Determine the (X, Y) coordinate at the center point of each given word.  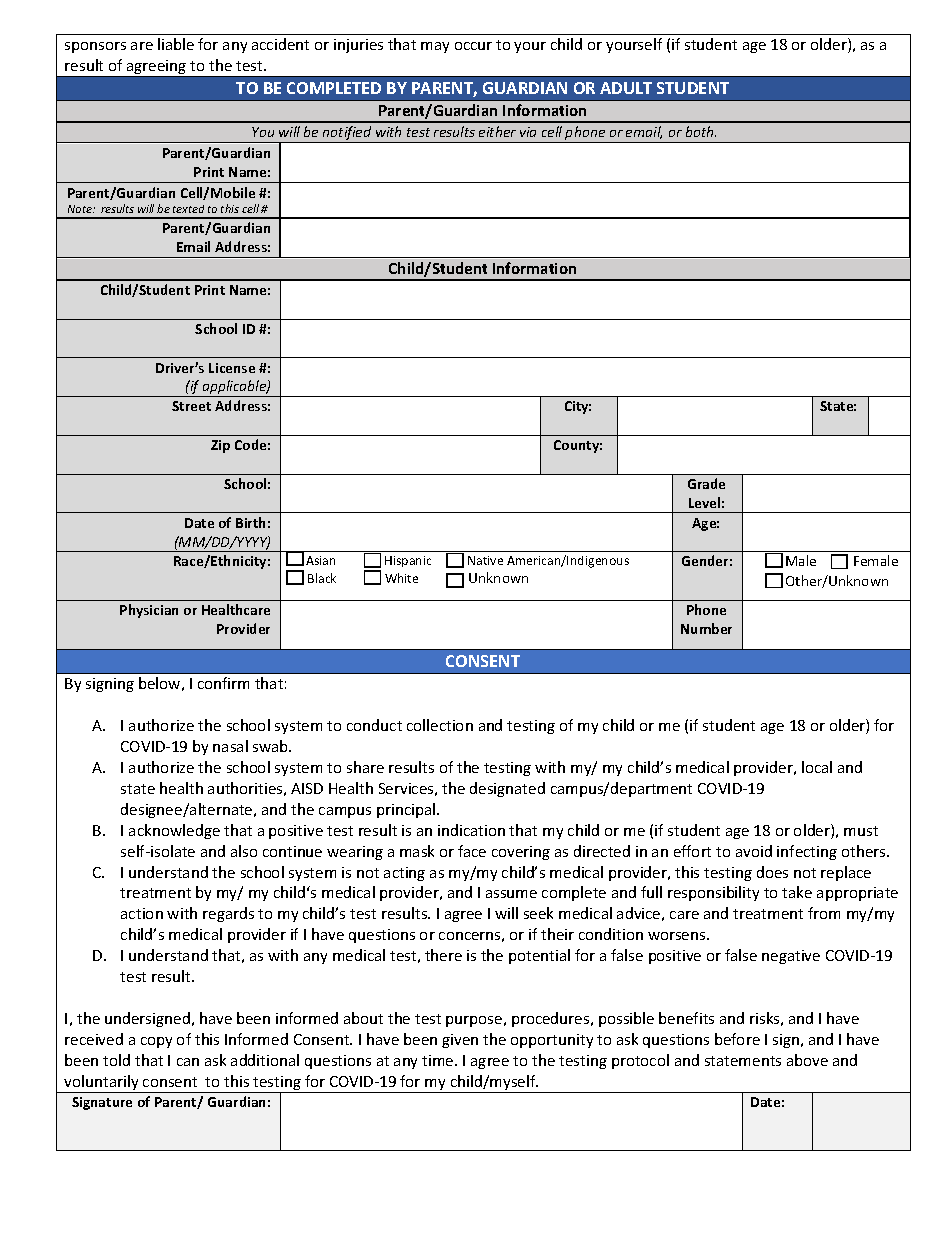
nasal (230, 746)
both (701, 131)
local (817, 767)
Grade (706, 483)
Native (485, 560)
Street (191, 406)
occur (473, 46)
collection (440, 725)
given (460, 1041)
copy (156, 1042)
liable (176, 44)
